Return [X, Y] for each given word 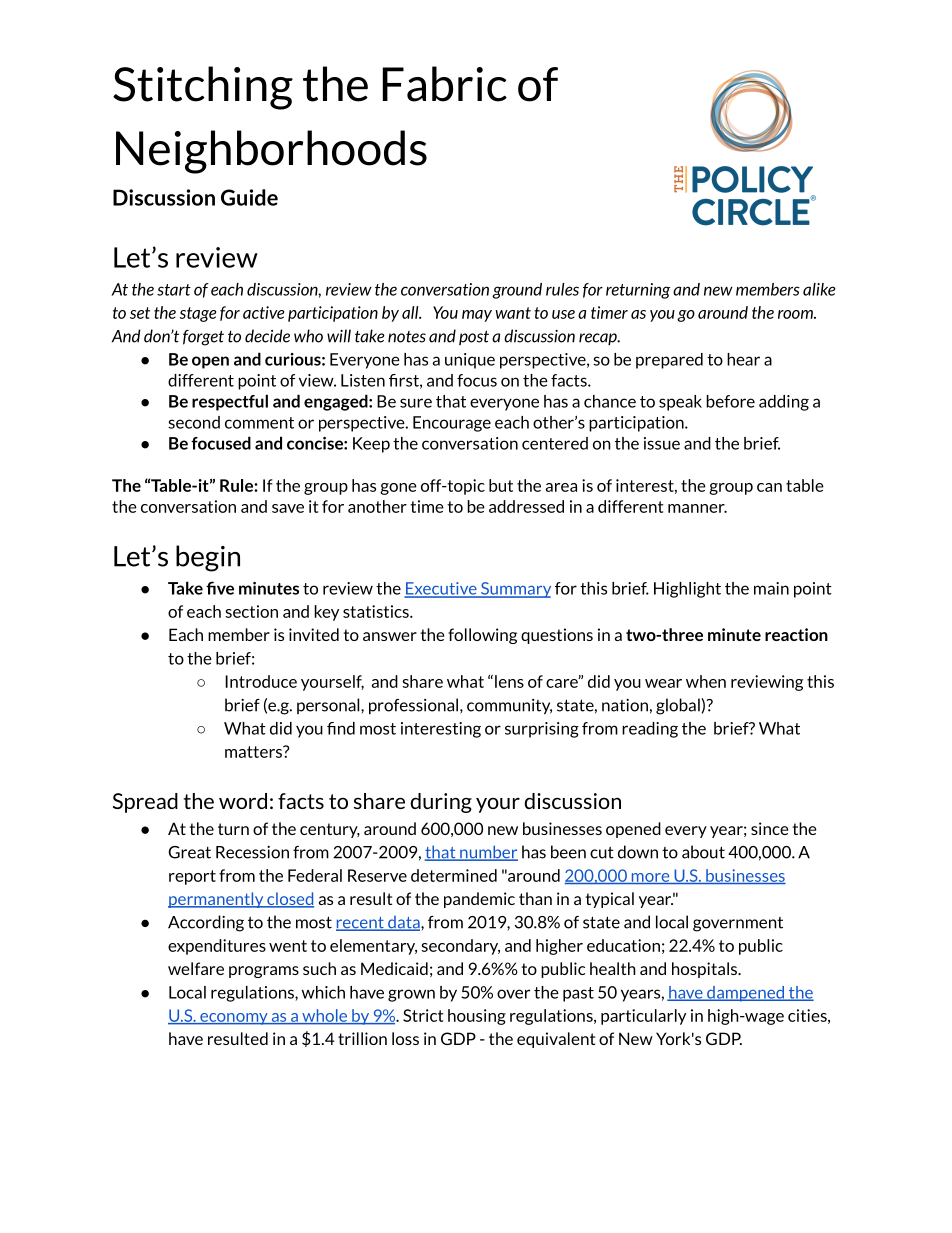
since [770, 828]
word [243, 801]
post [474, 337]
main [771, 588]
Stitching [203, 88]
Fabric [445, 84]
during [441, 803]
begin [208, 558]
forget [203, 338]
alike [819, 289]
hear [743, 359]
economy [234, 1019]
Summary [514, 590]
